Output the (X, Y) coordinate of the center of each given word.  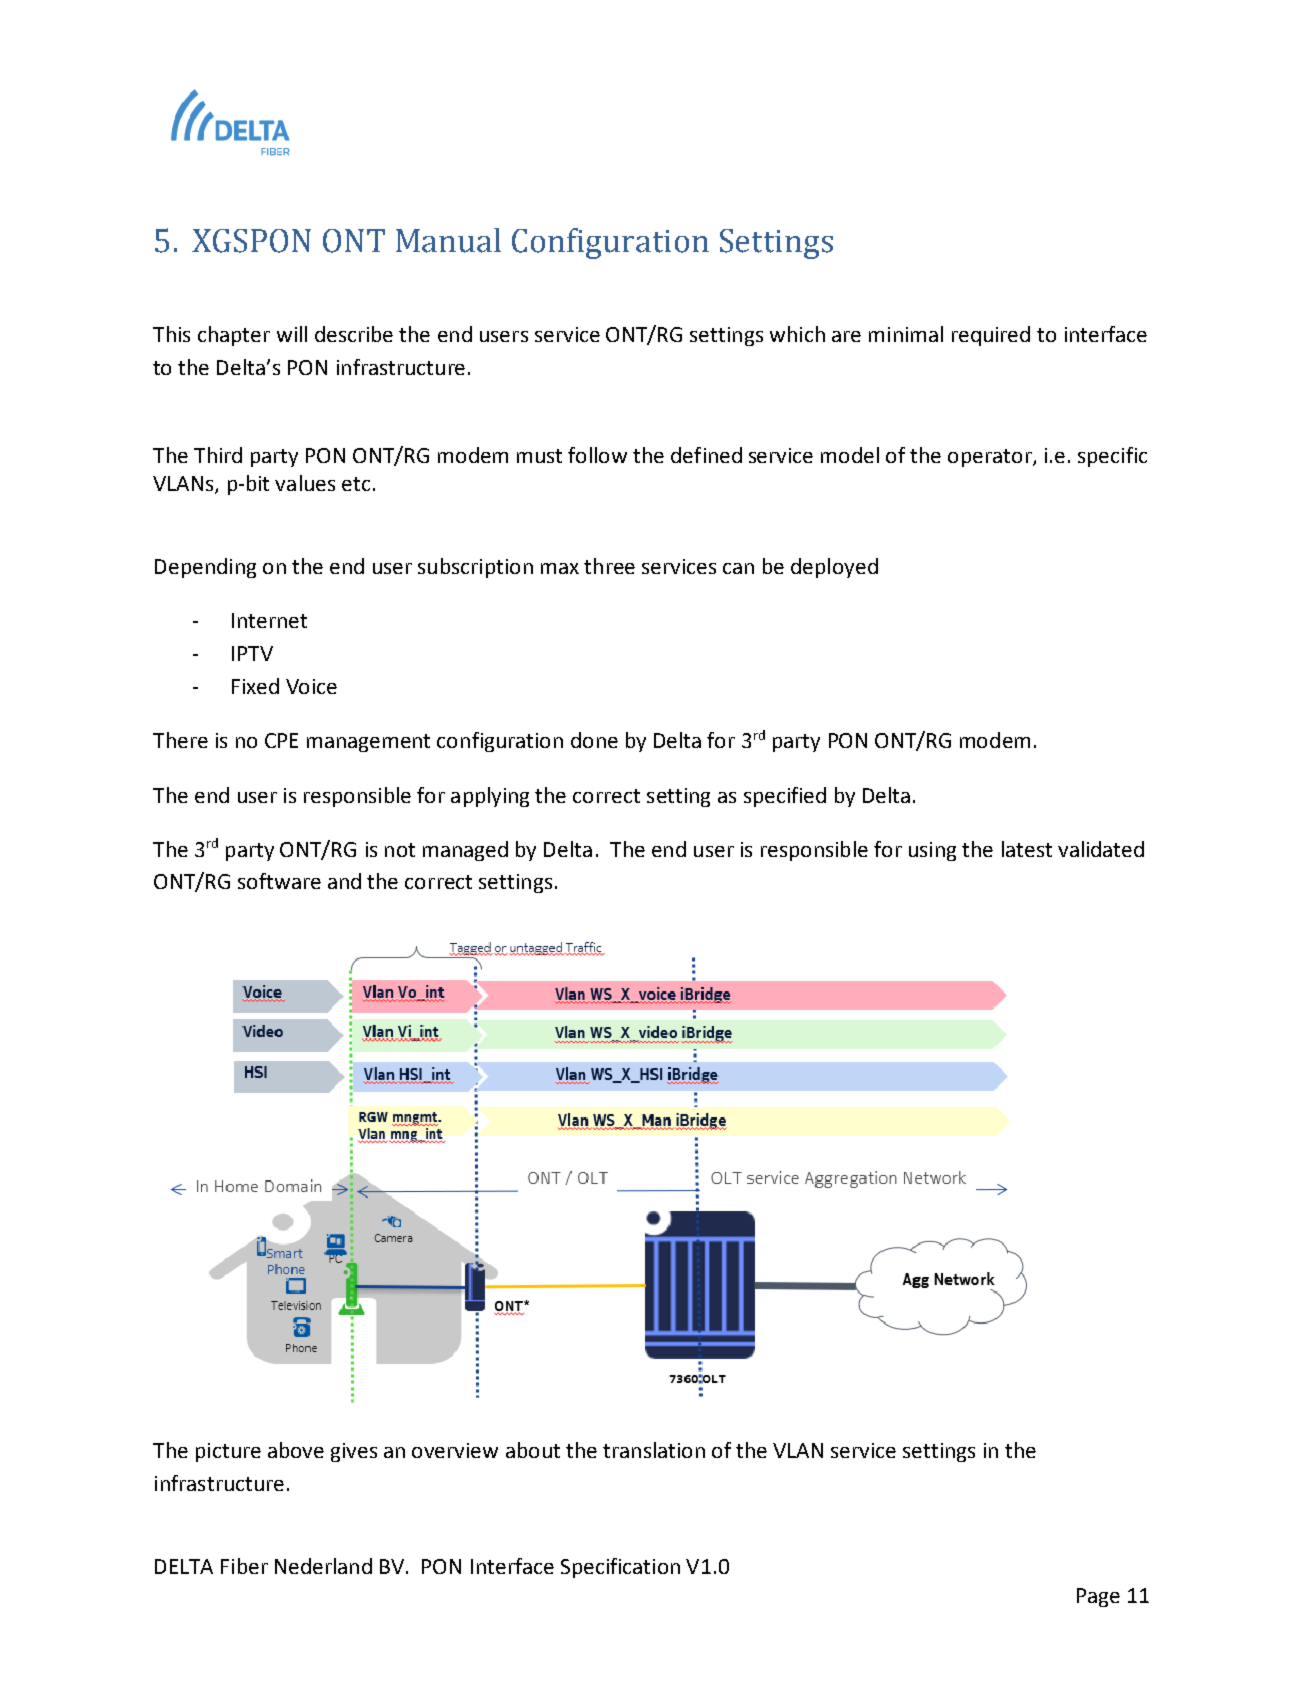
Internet (269, 620)
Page (1098, 1597)
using (932, 851)
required (991, 336)
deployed (834, 568)
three (609, 566)
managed (465, 851)
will (292, 334)
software (279, 881)
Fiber (244, 1566)
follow (597, 455)
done (594, 740)
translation (654, 1450)
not (400, 850)
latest (1027, 849)
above (296, 1450)
